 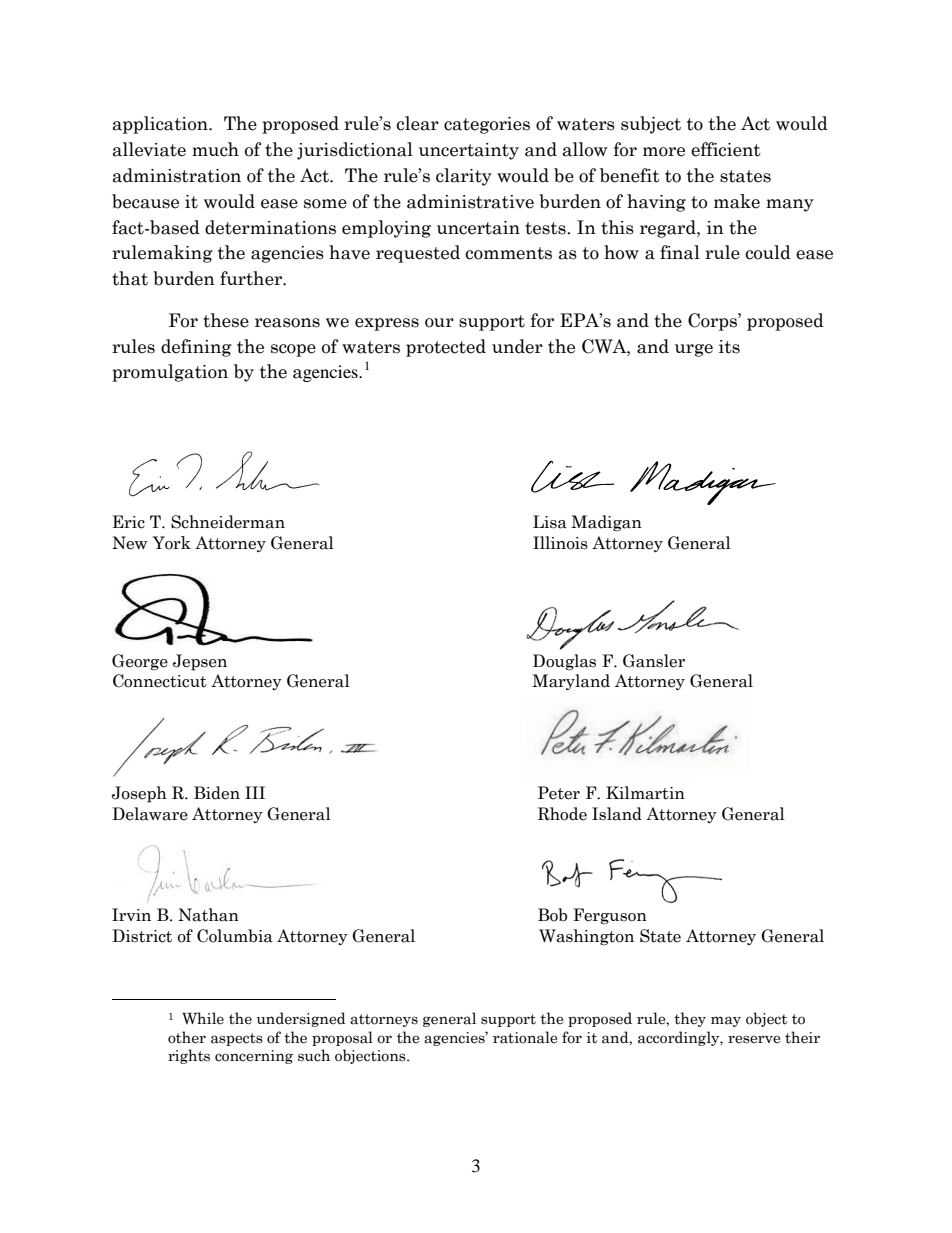 I want to click on efficient, so click(x=726, y=149).
